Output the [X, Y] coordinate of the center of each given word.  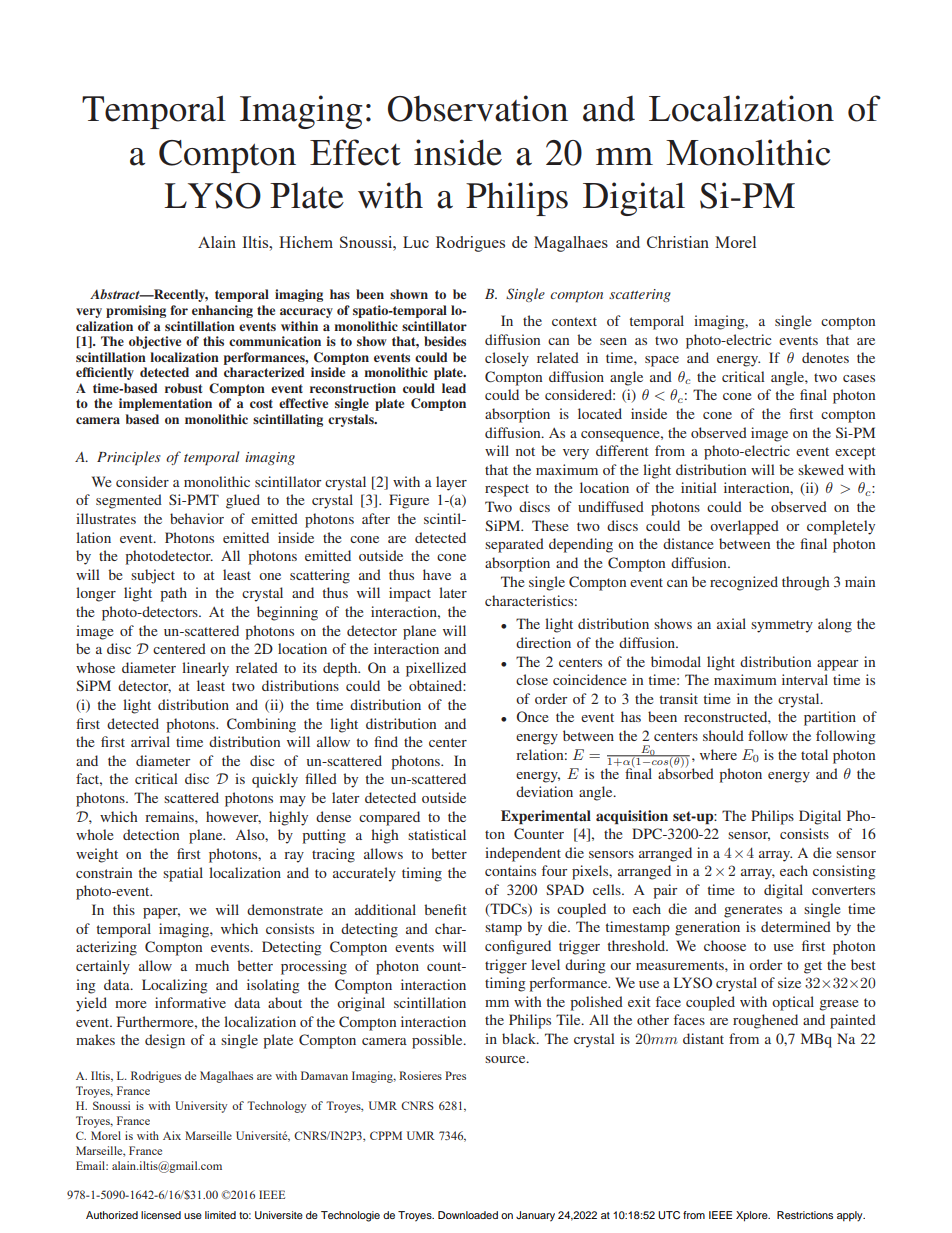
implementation [165, 404]
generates [753, 911]
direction [543, 642]
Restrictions [805, 1215]
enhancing [222, 311]
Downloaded [468, 1215]
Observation [478, 108]
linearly [205, 669]
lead [454, 388]
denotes [825, 357]
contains [510, 870]
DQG [628, 242]
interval [805, 679]
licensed [161, 1215]
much [212, 965]
